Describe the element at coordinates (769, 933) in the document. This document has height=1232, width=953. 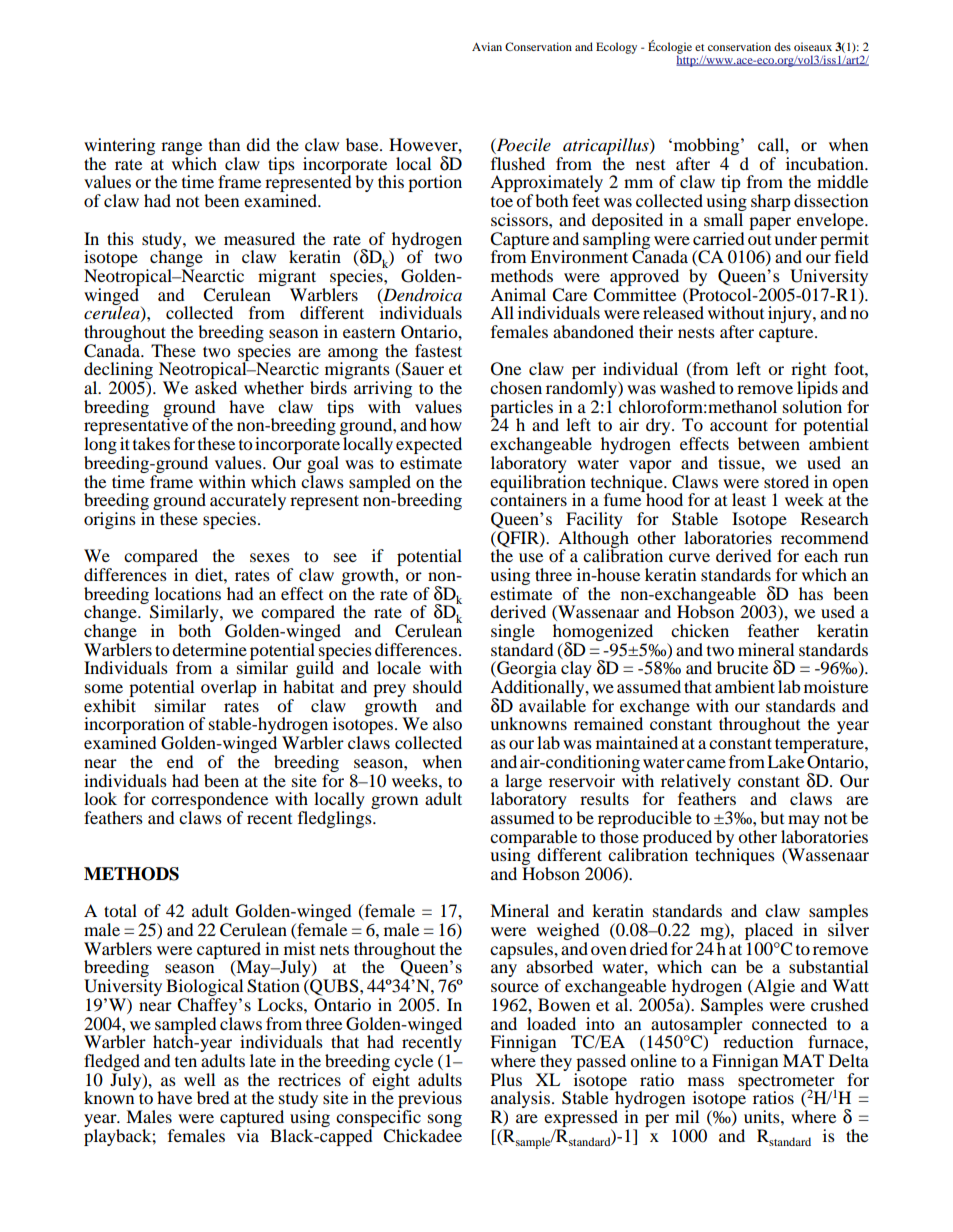
I see `placed` at that location.
